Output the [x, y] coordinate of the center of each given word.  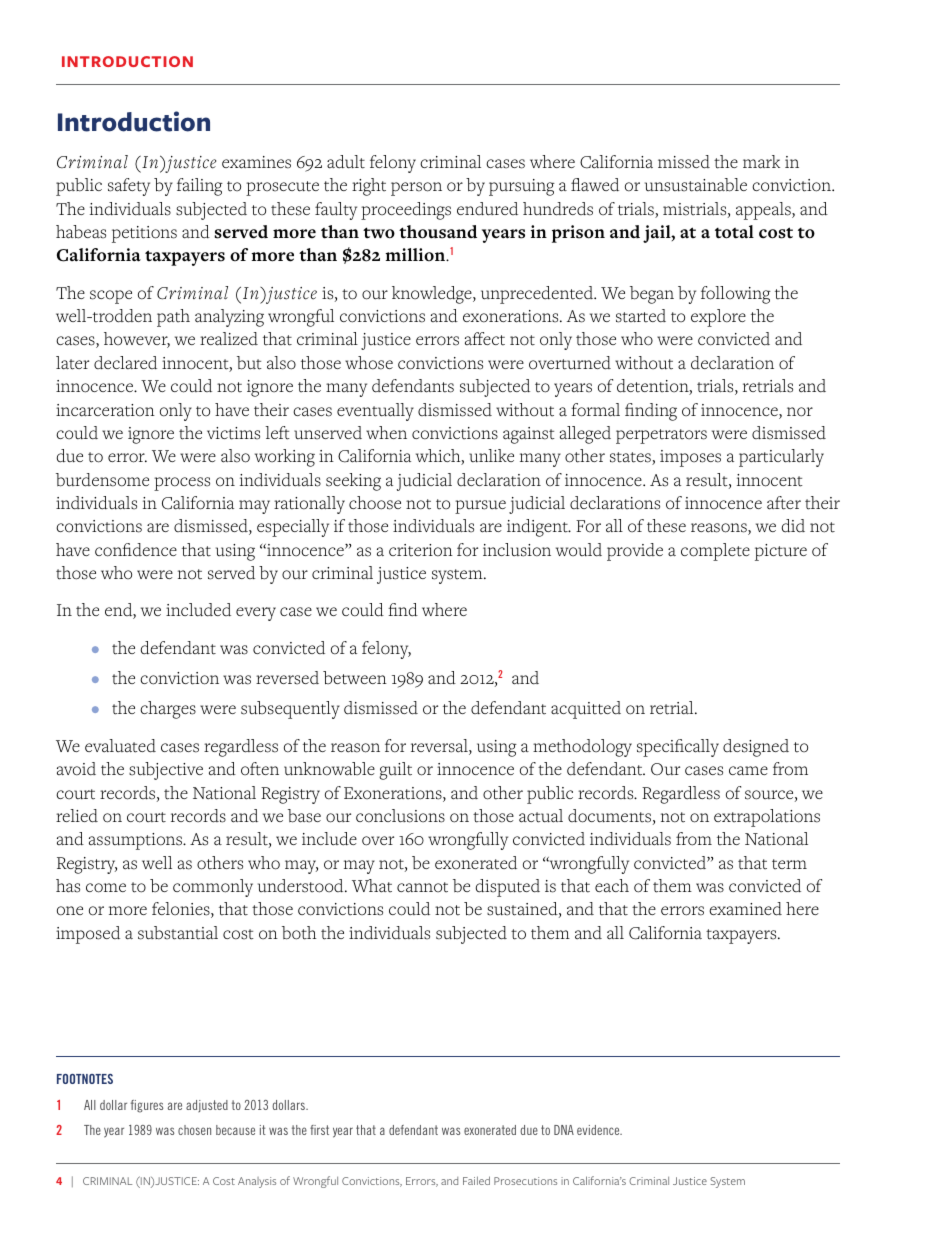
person [416, 189]
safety [129, 187]
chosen [194, 1130]
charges [168, 710]
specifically [678, 748]
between [355, 678]
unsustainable [696, 185]
